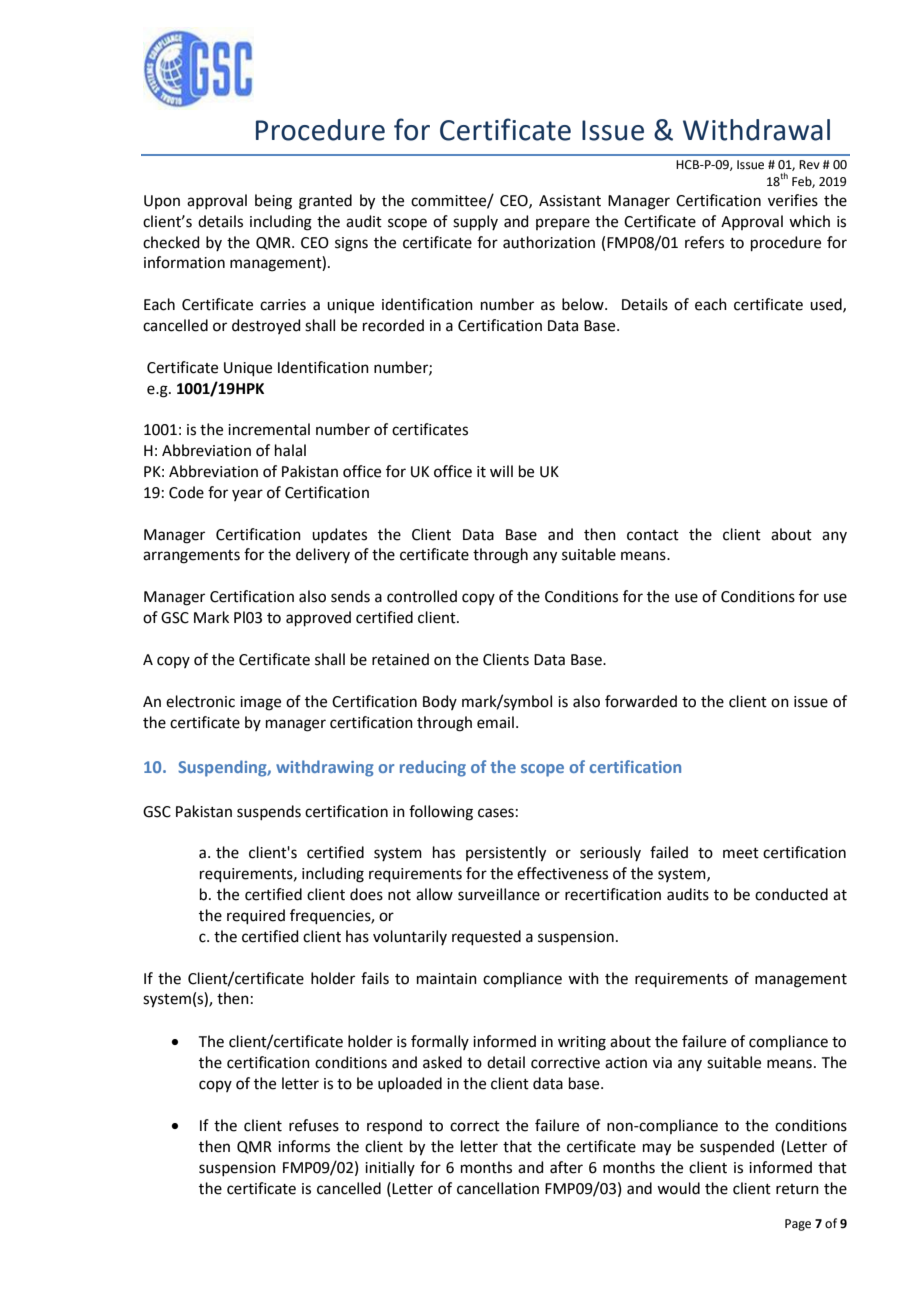 This screenshot has width=924, height=1308. Describe the element at coordinates (304, 1146) in the screenshot. I see `informs` at that location.
